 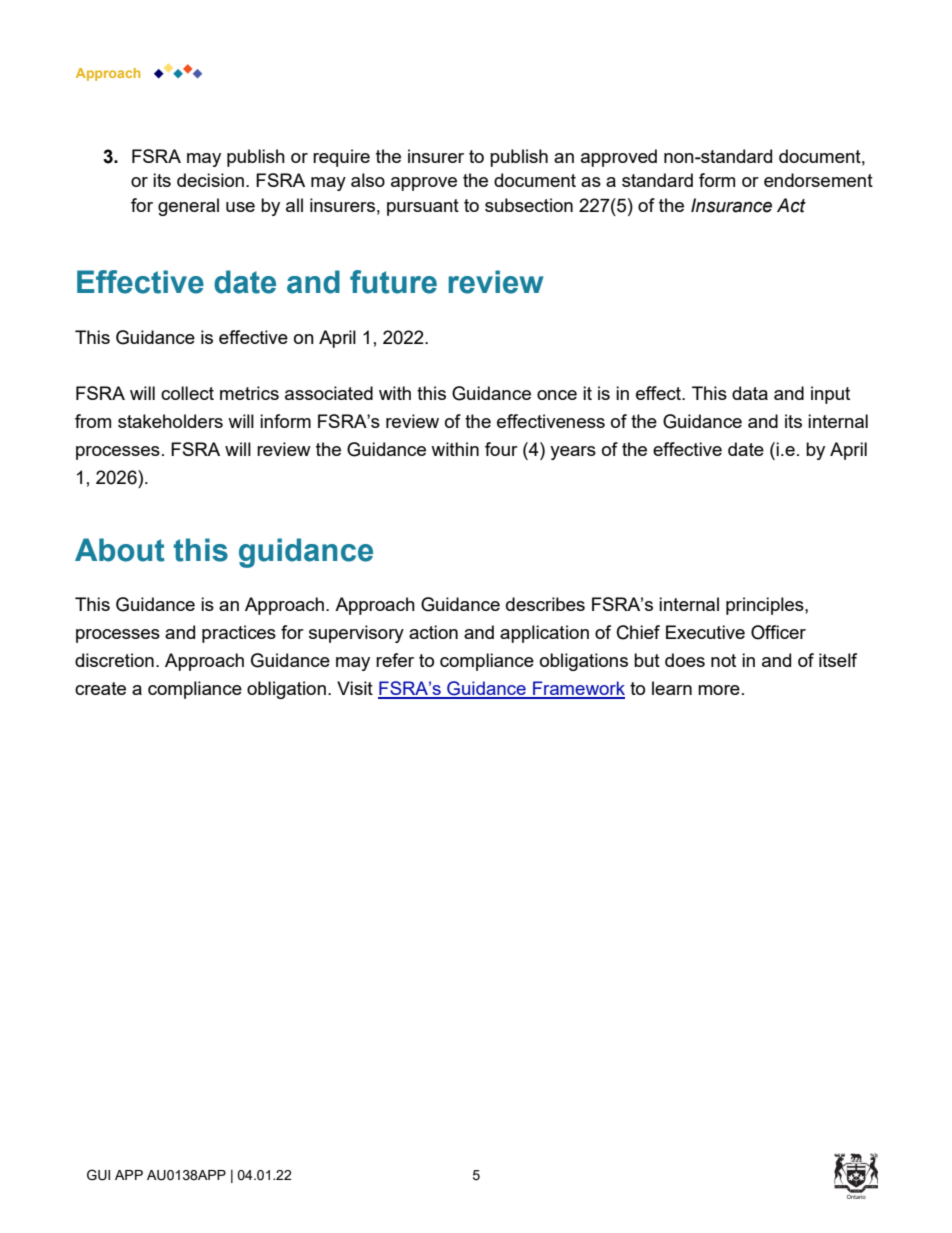 What do you see at coordinates (114, 660) in the screenshot?
I see `discretion` at bounding box center [114, 660].
